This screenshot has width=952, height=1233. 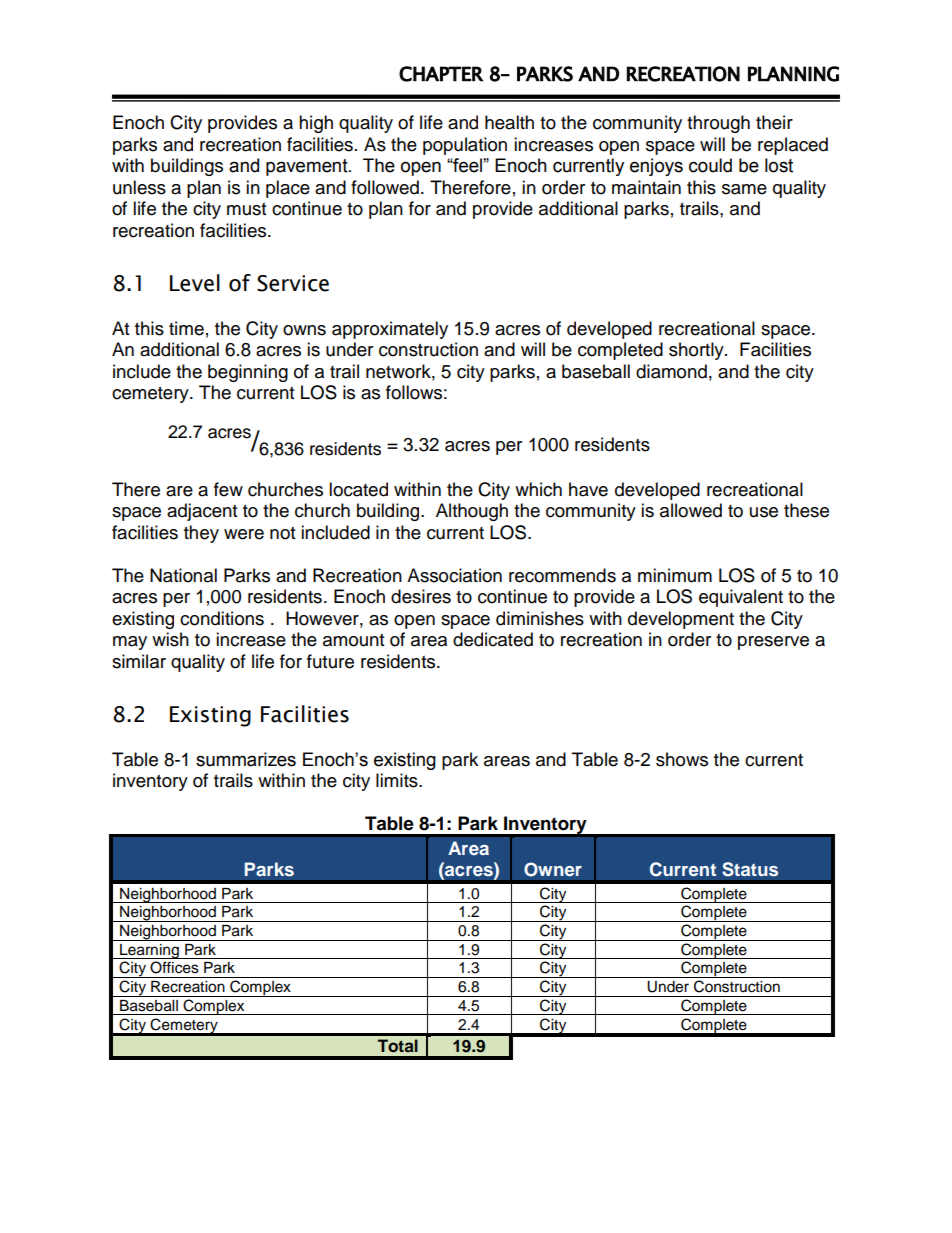 What do you see at coordinates (441, 74) in the screenshot?
I see `CHAPTER` at bounding box center [441, 74].
